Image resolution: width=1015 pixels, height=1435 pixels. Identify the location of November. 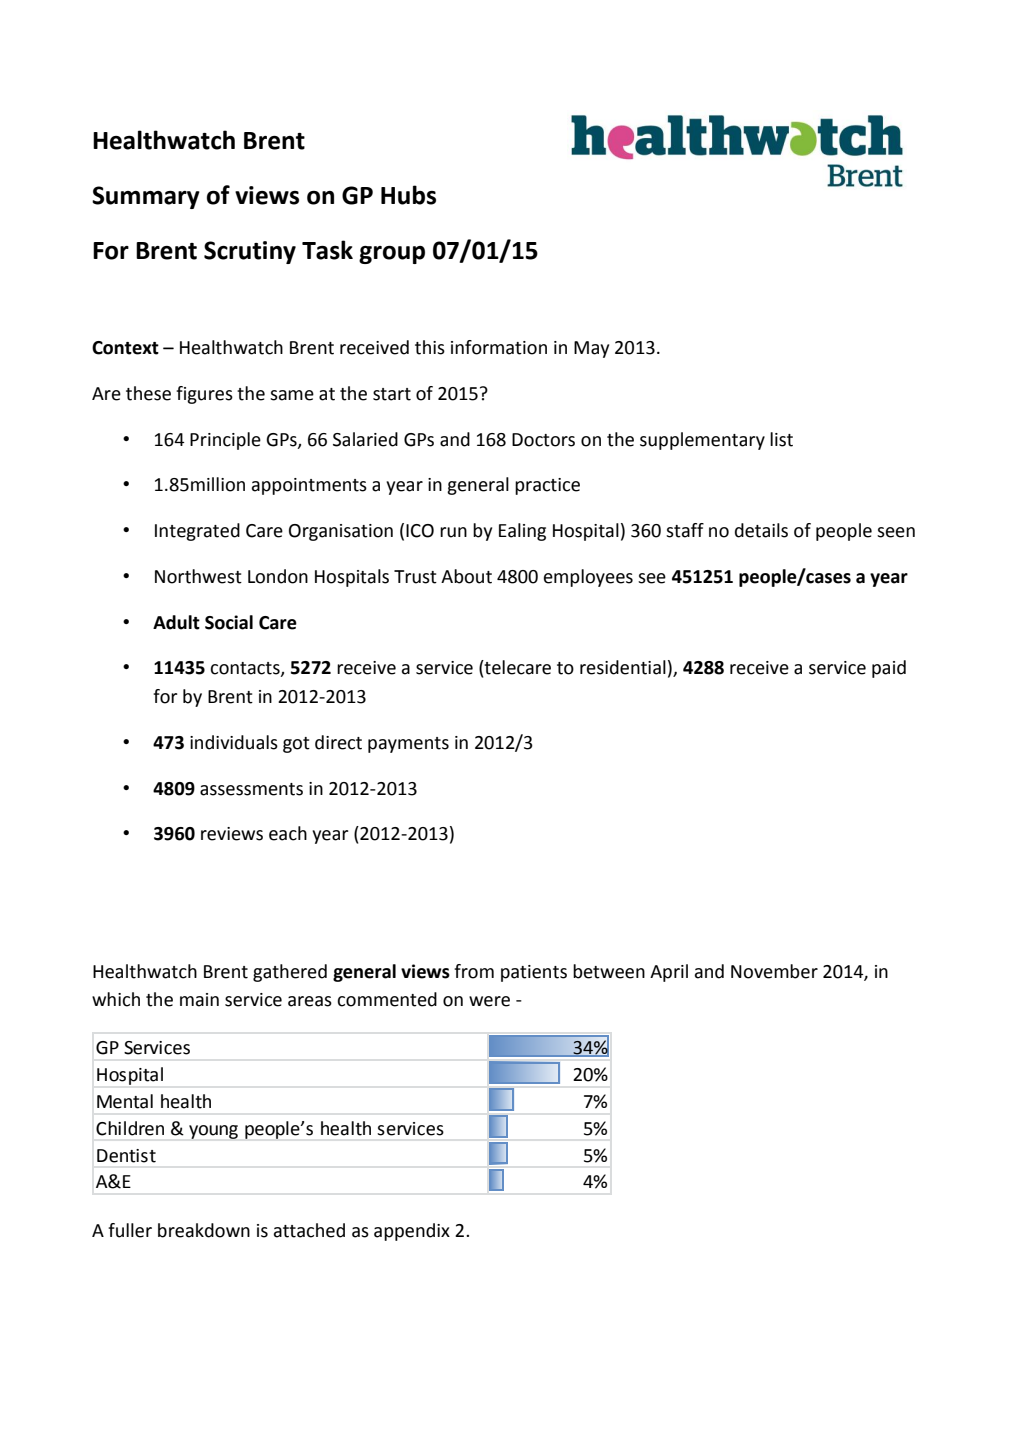
(774, 971).
